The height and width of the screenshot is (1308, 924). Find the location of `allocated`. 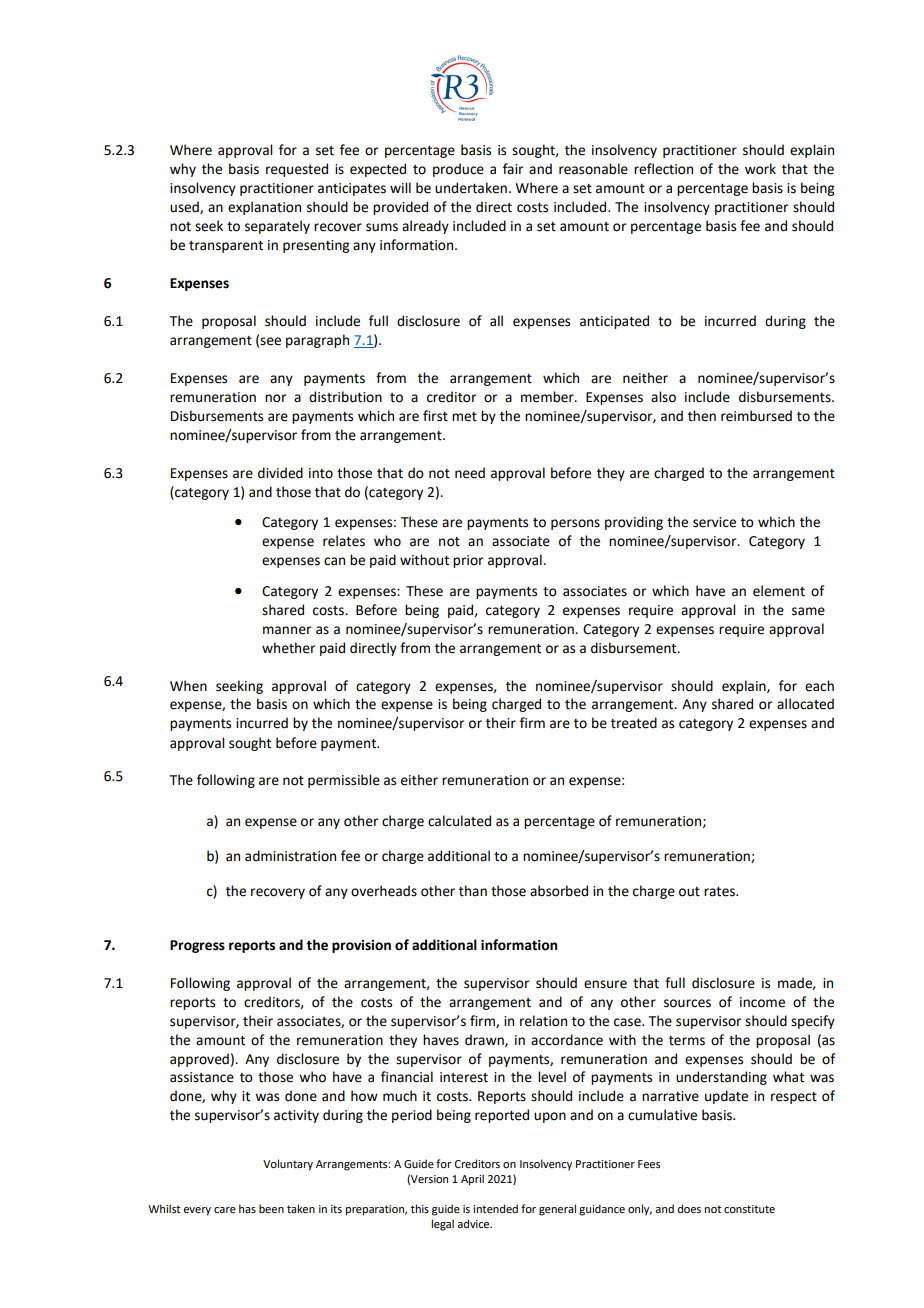

allocated is located at coordinates (805, 704).
